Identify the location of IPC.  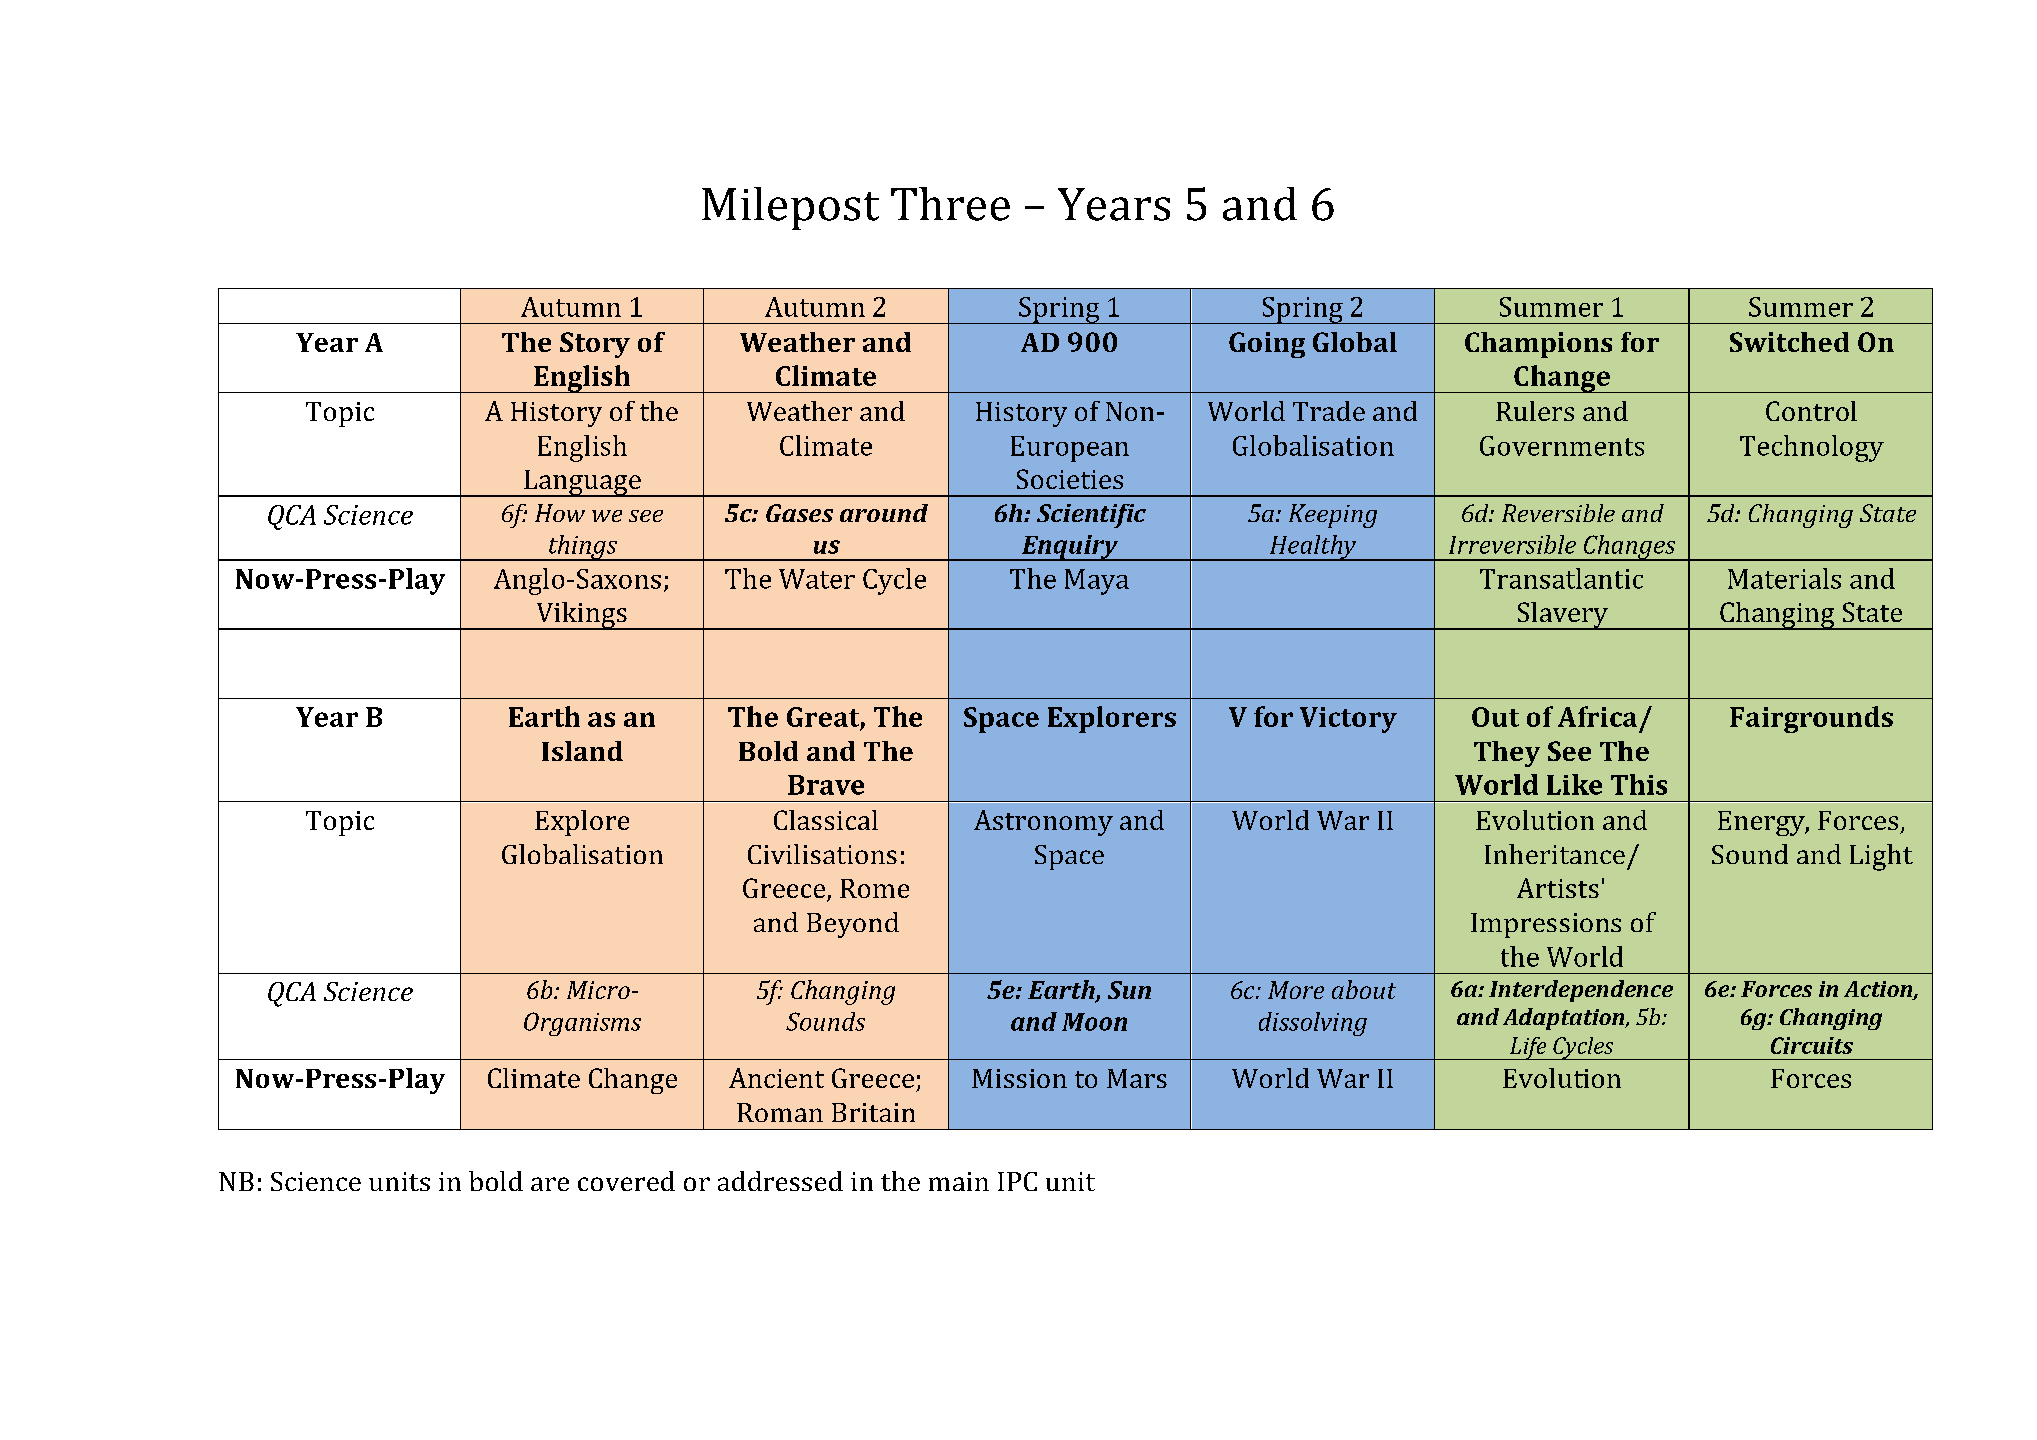
(1017, 1181).
